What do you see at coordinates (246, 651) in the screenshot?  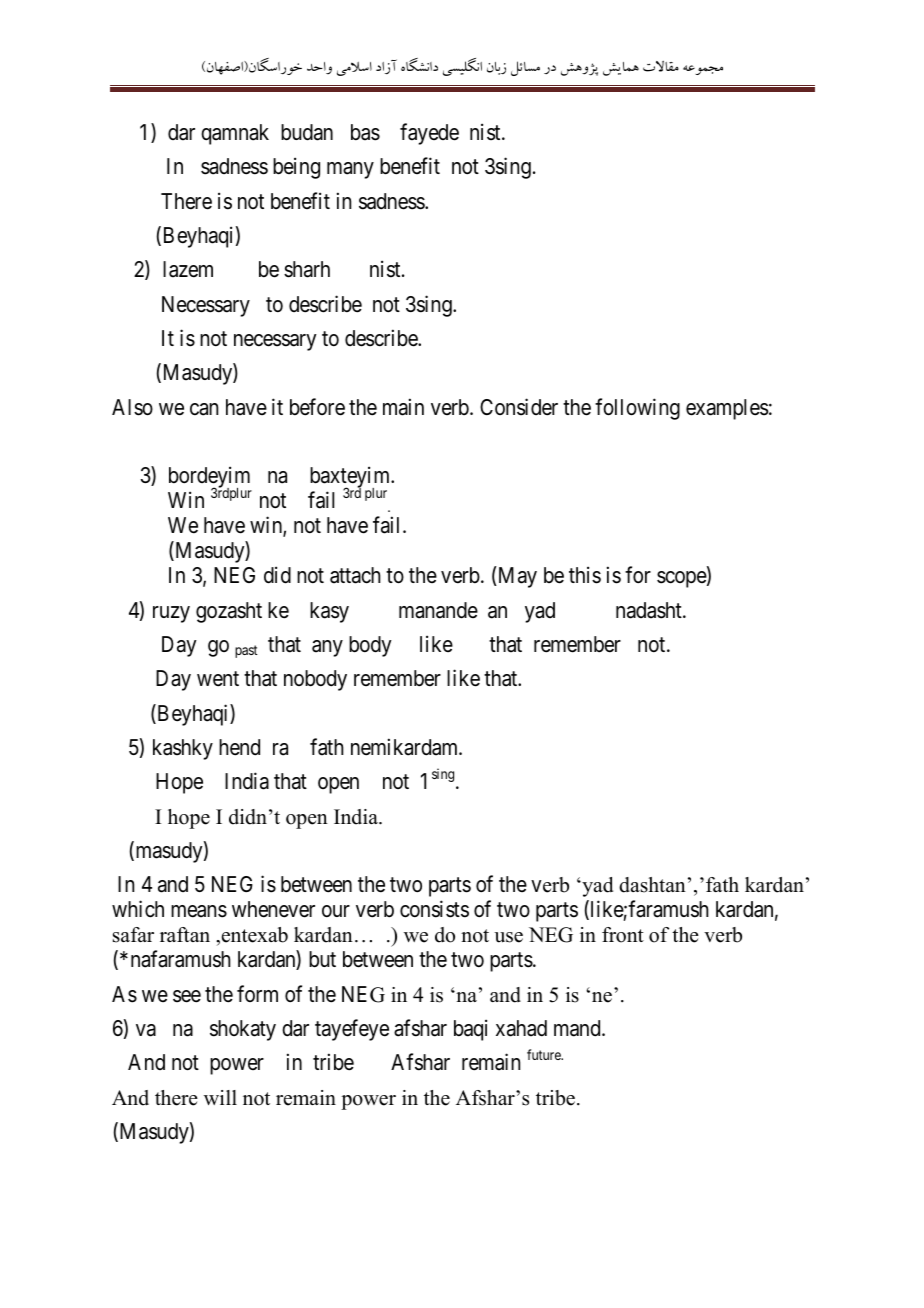 I see `past` at bounding box center [246, 651].
